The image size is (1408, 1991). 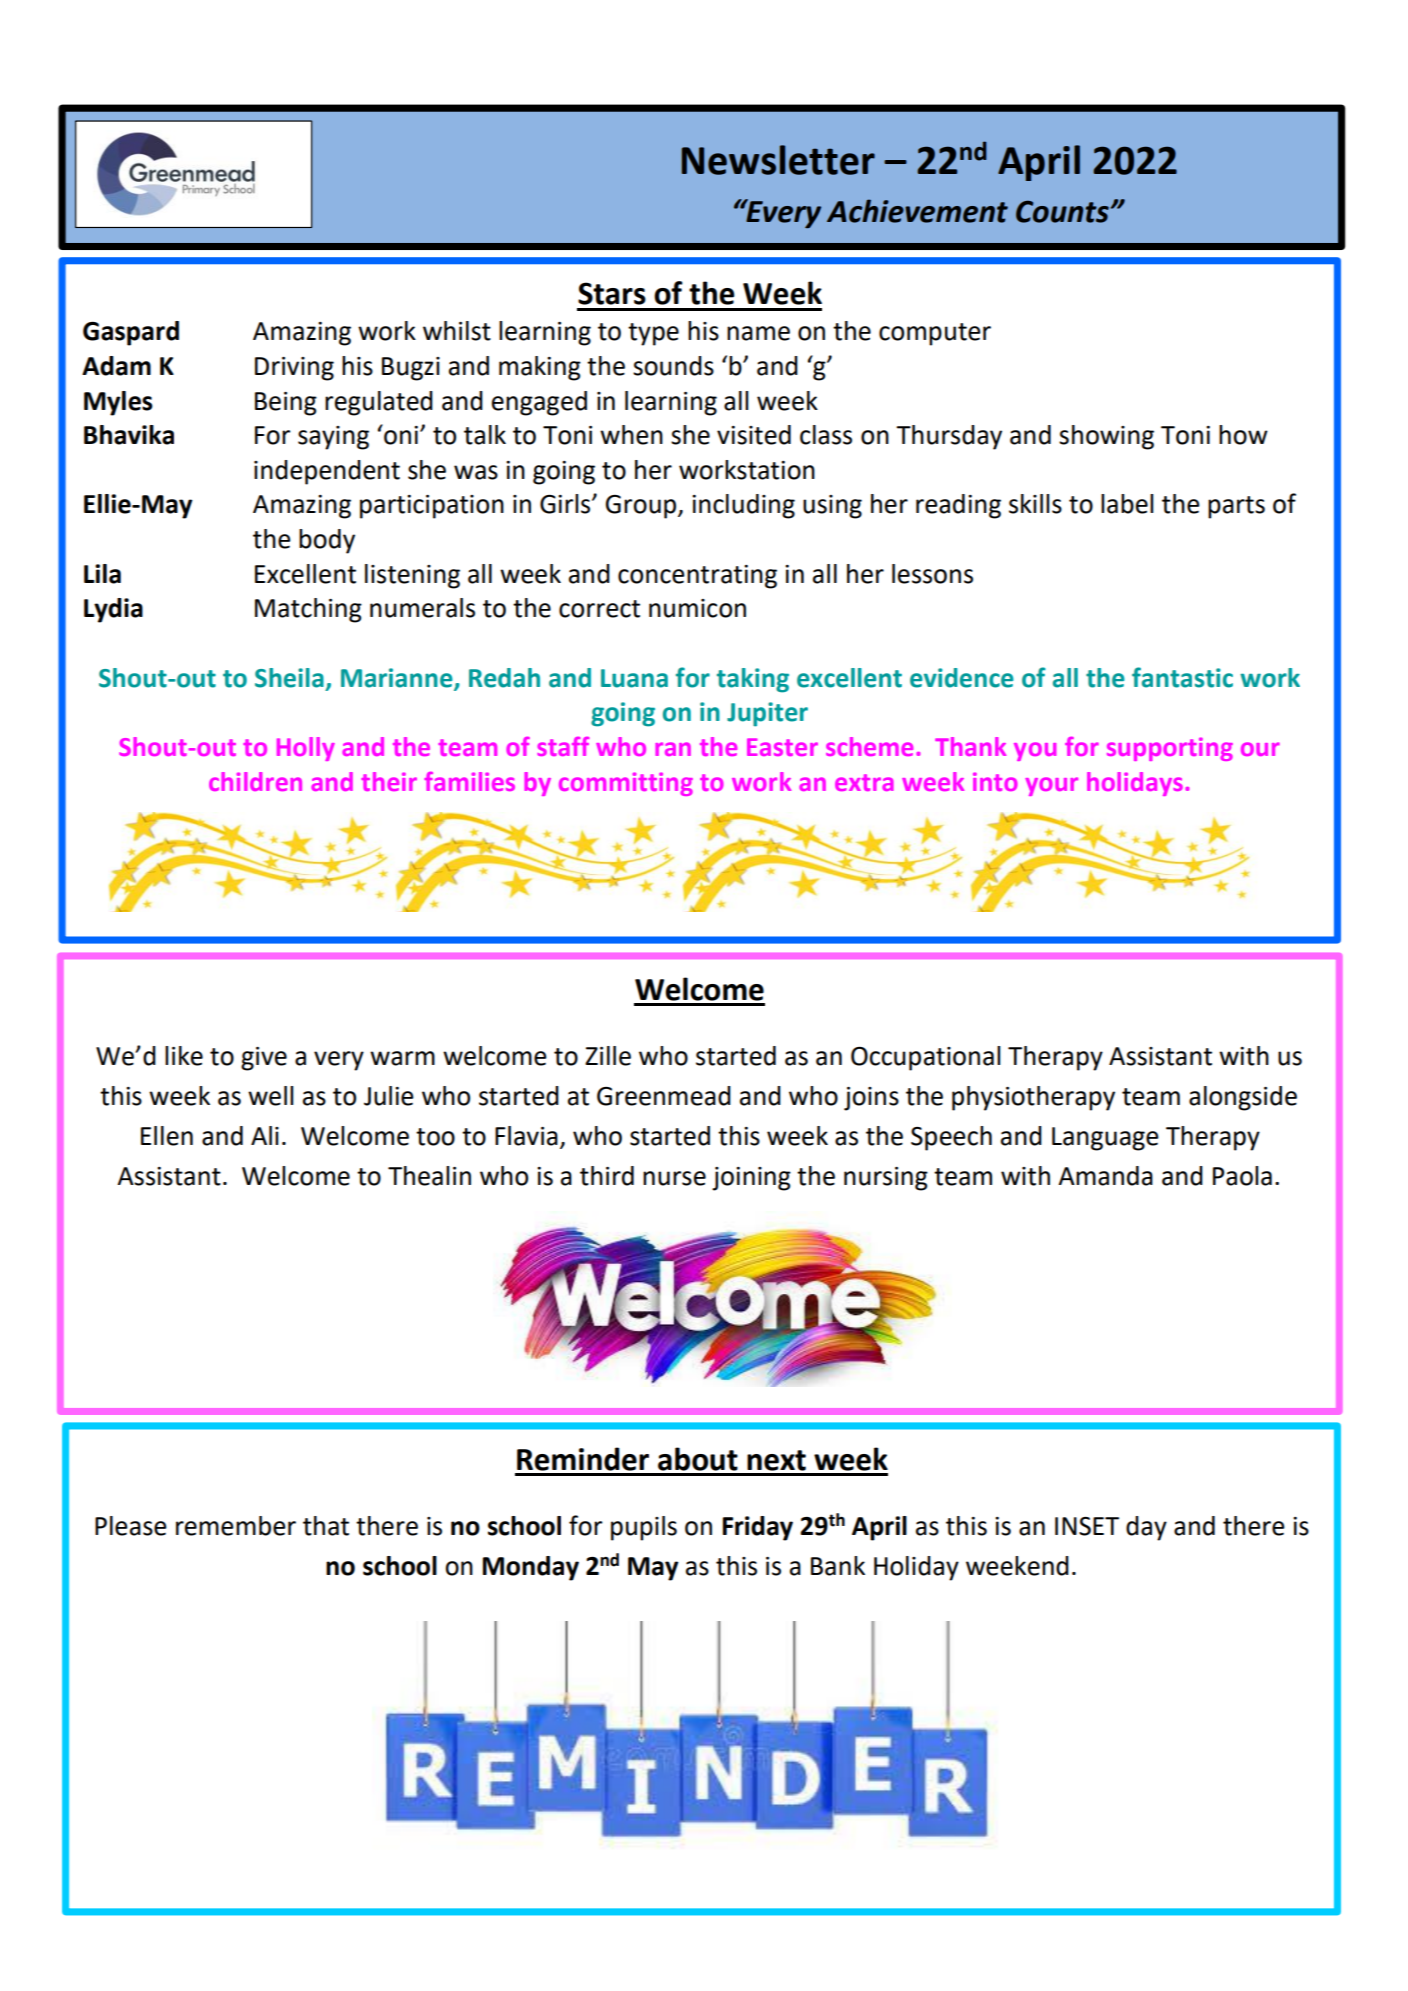 What do you see at coordinates (294, 369) in the page?
I see `Driving` at bounding box center [294, 369].
